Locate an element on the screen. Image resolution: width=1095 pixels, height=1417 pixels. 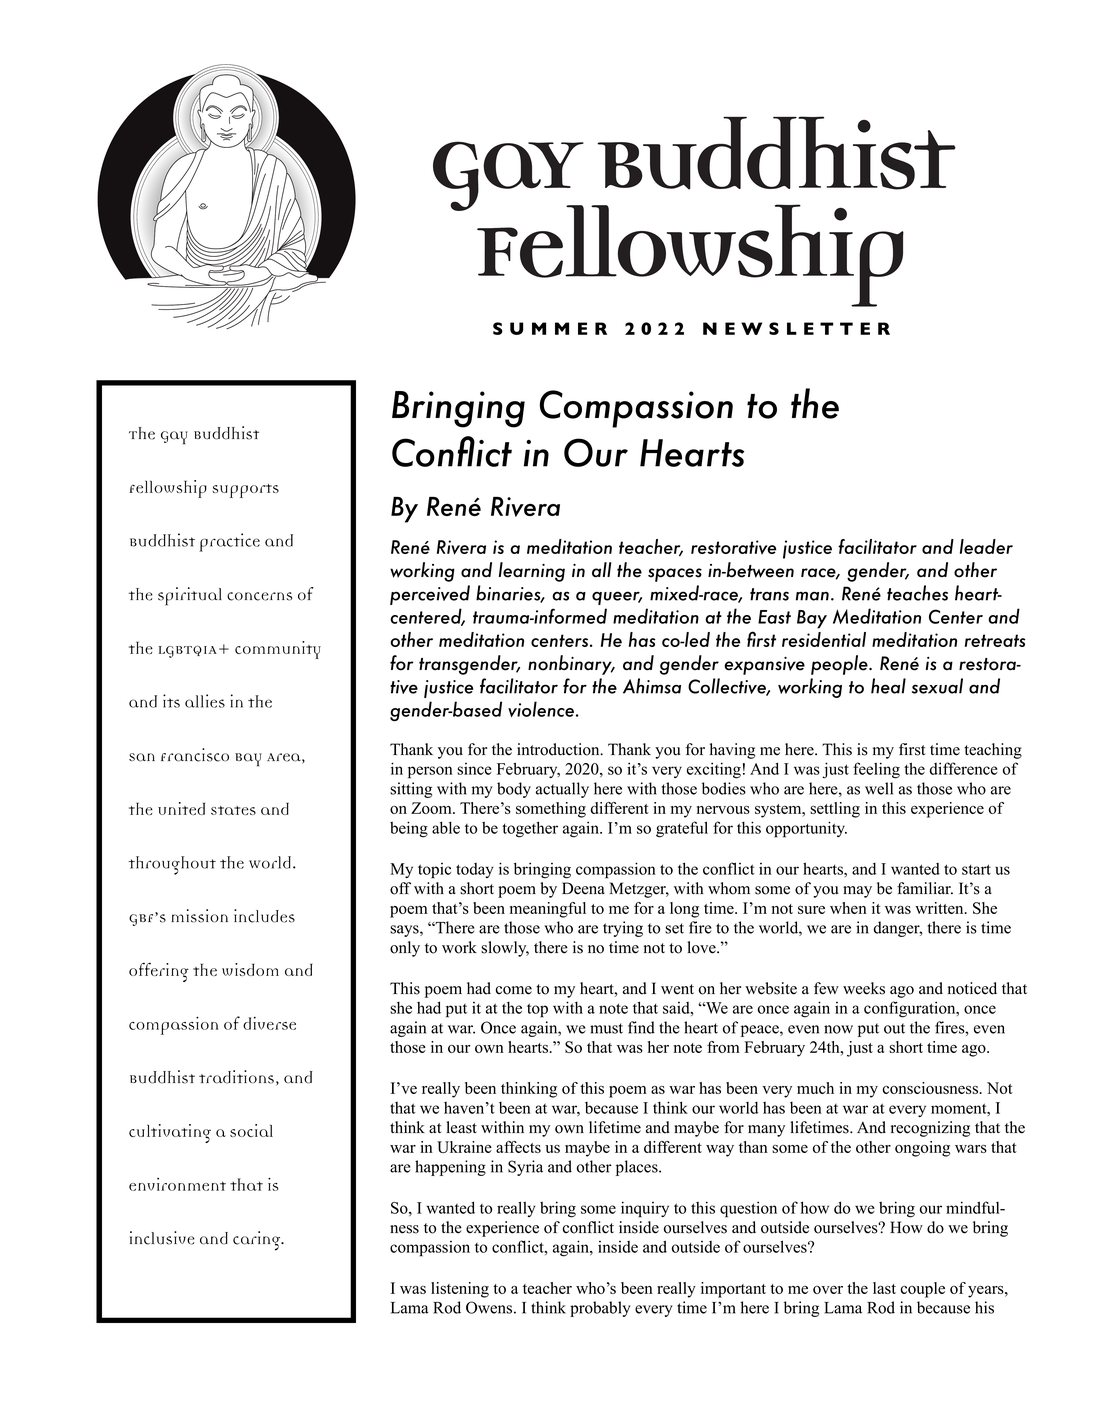
NEWSLETTER is located at coordinates (796, 328).
